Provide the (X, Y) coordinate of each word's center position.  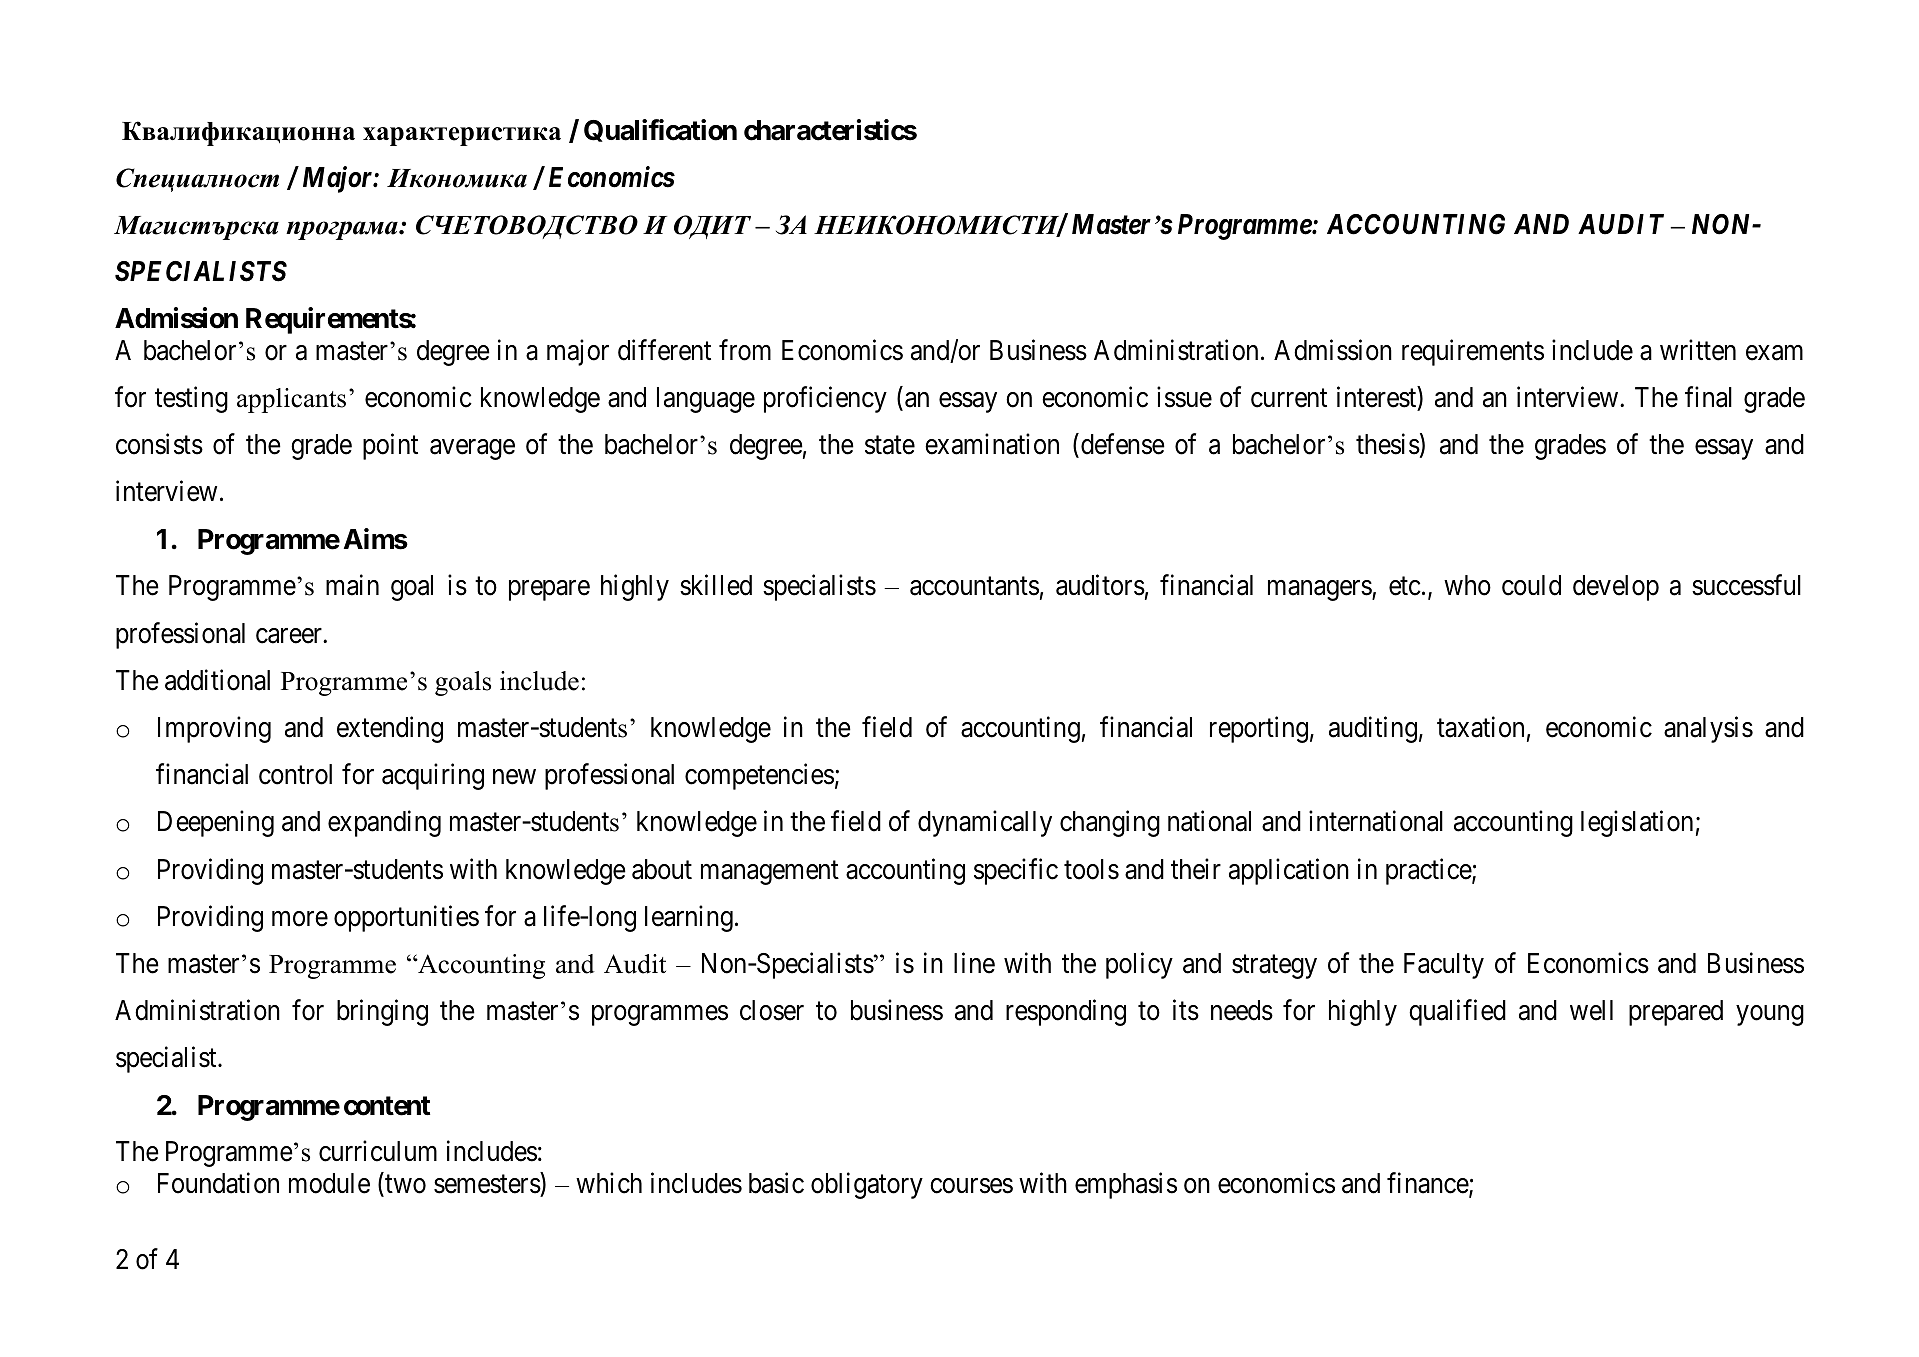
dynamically (985, 824)
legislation (1637, 824)
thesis (1388, 444)
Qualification (660, 130)
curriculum (378, 1151)
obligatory (867, 1185)
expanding (384, 824)
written (1698, 350)
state (890, 445)
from (745, 350)
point (390, 446)
